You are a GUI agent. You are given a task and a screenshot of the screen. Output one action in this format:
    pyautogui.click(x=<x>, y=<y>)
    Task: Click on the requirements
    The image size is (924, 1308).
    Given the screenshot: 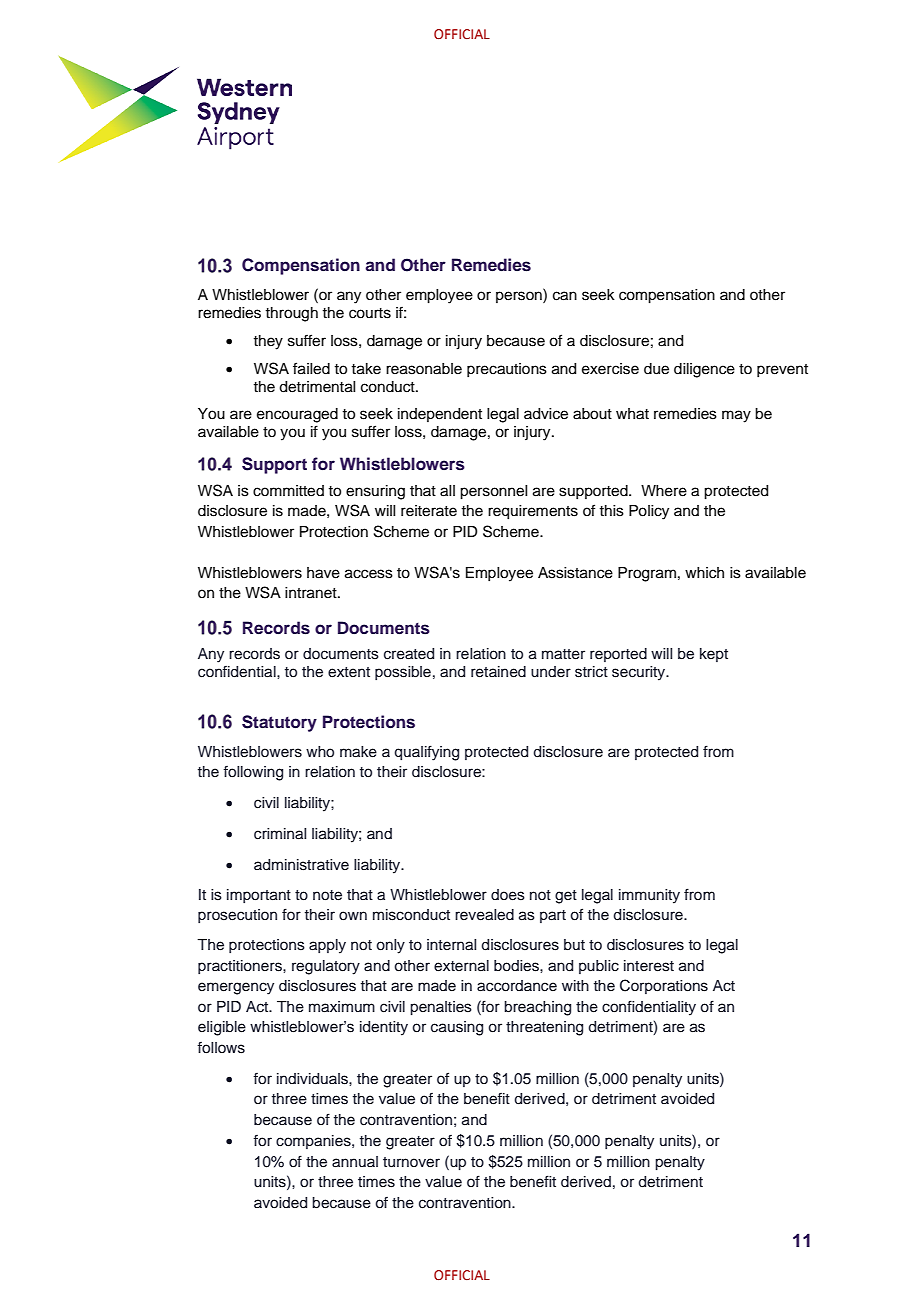 What is the action you would take?
    pyautogui.click(x=533, y=512)
